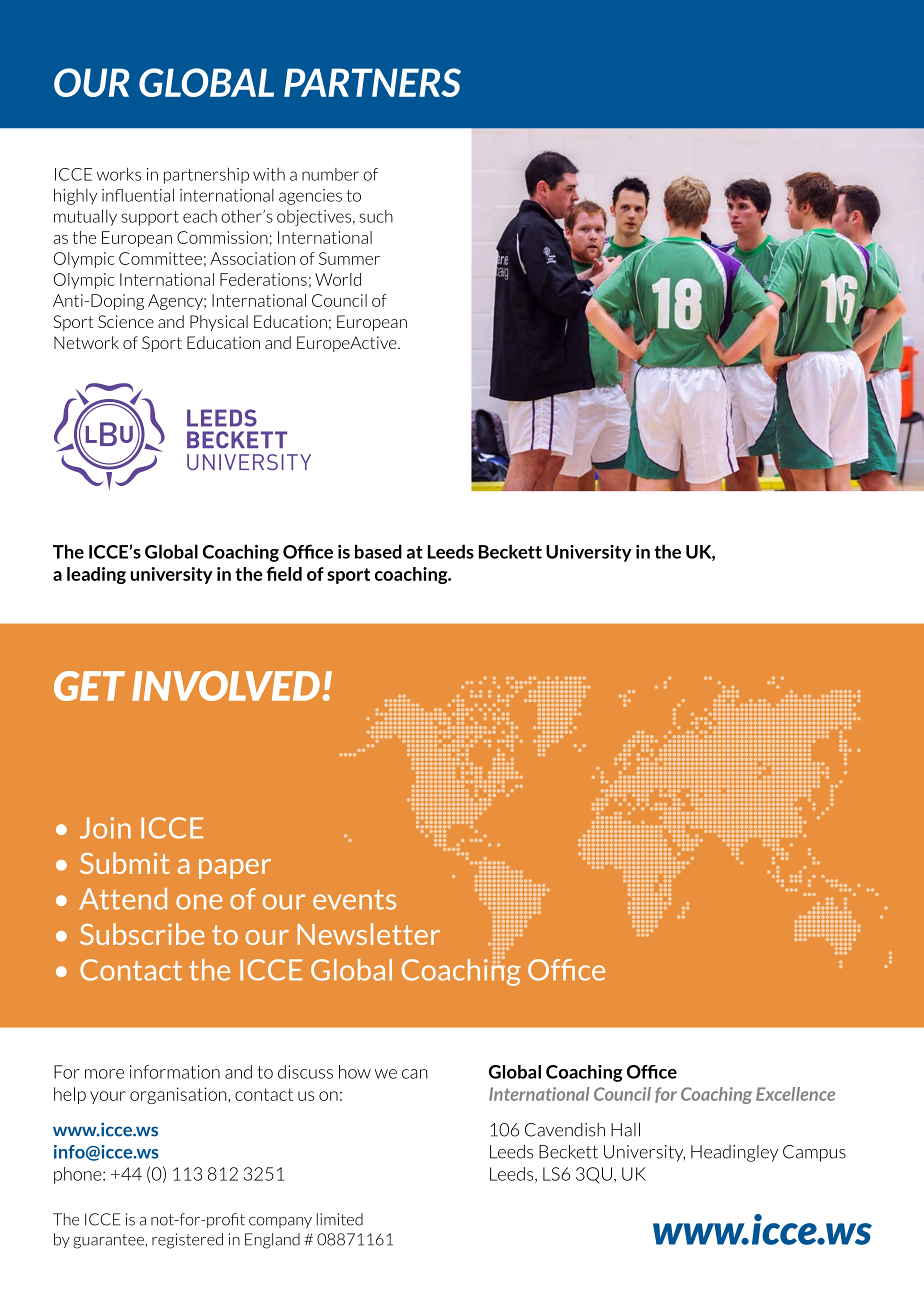 The width and height of the screenshot is (924, 1308). Describe the element at coordinates (378, 551) in the screenshot. I see `based` at that location.
